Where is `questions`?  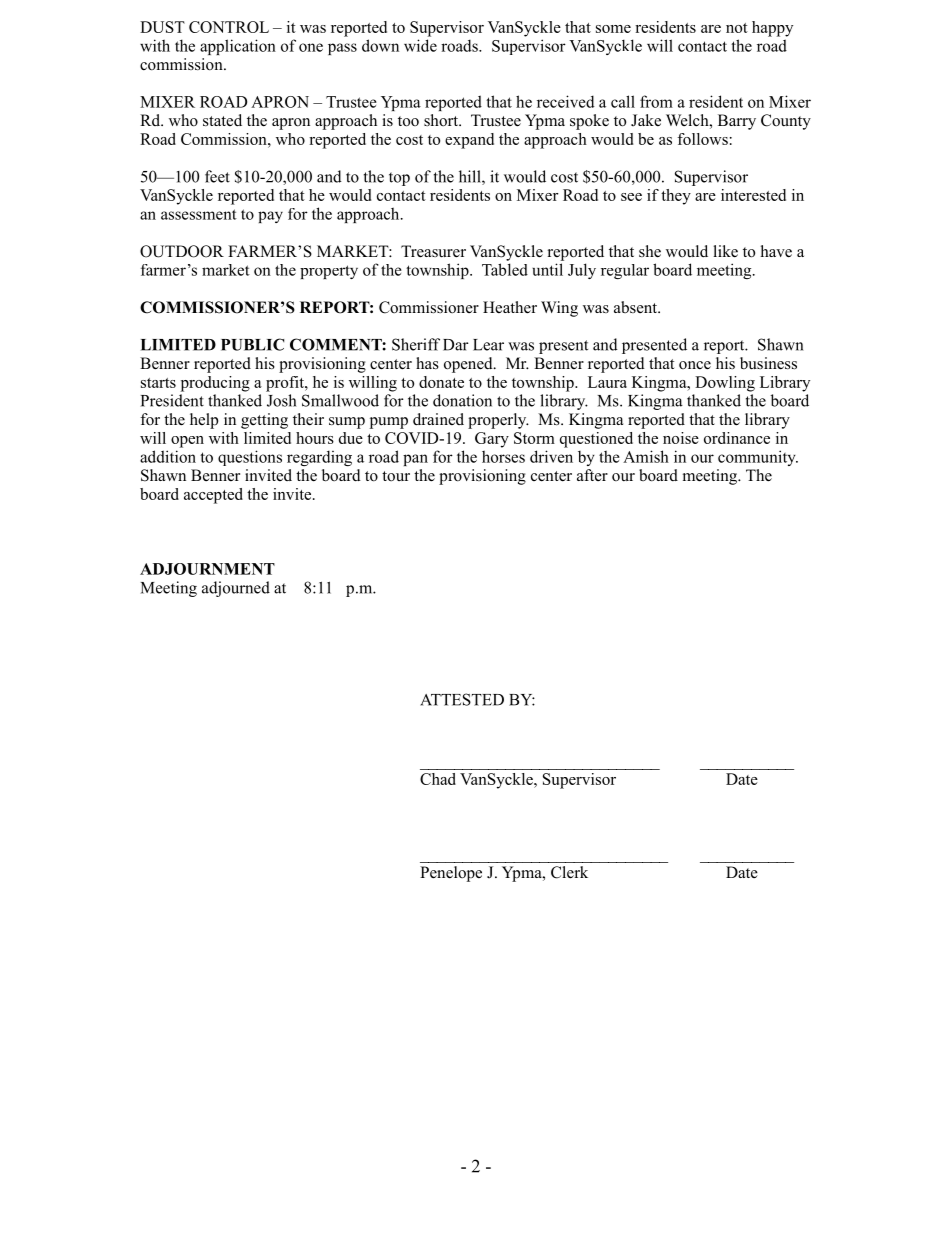 questions is located at coordinates (250, 458).
